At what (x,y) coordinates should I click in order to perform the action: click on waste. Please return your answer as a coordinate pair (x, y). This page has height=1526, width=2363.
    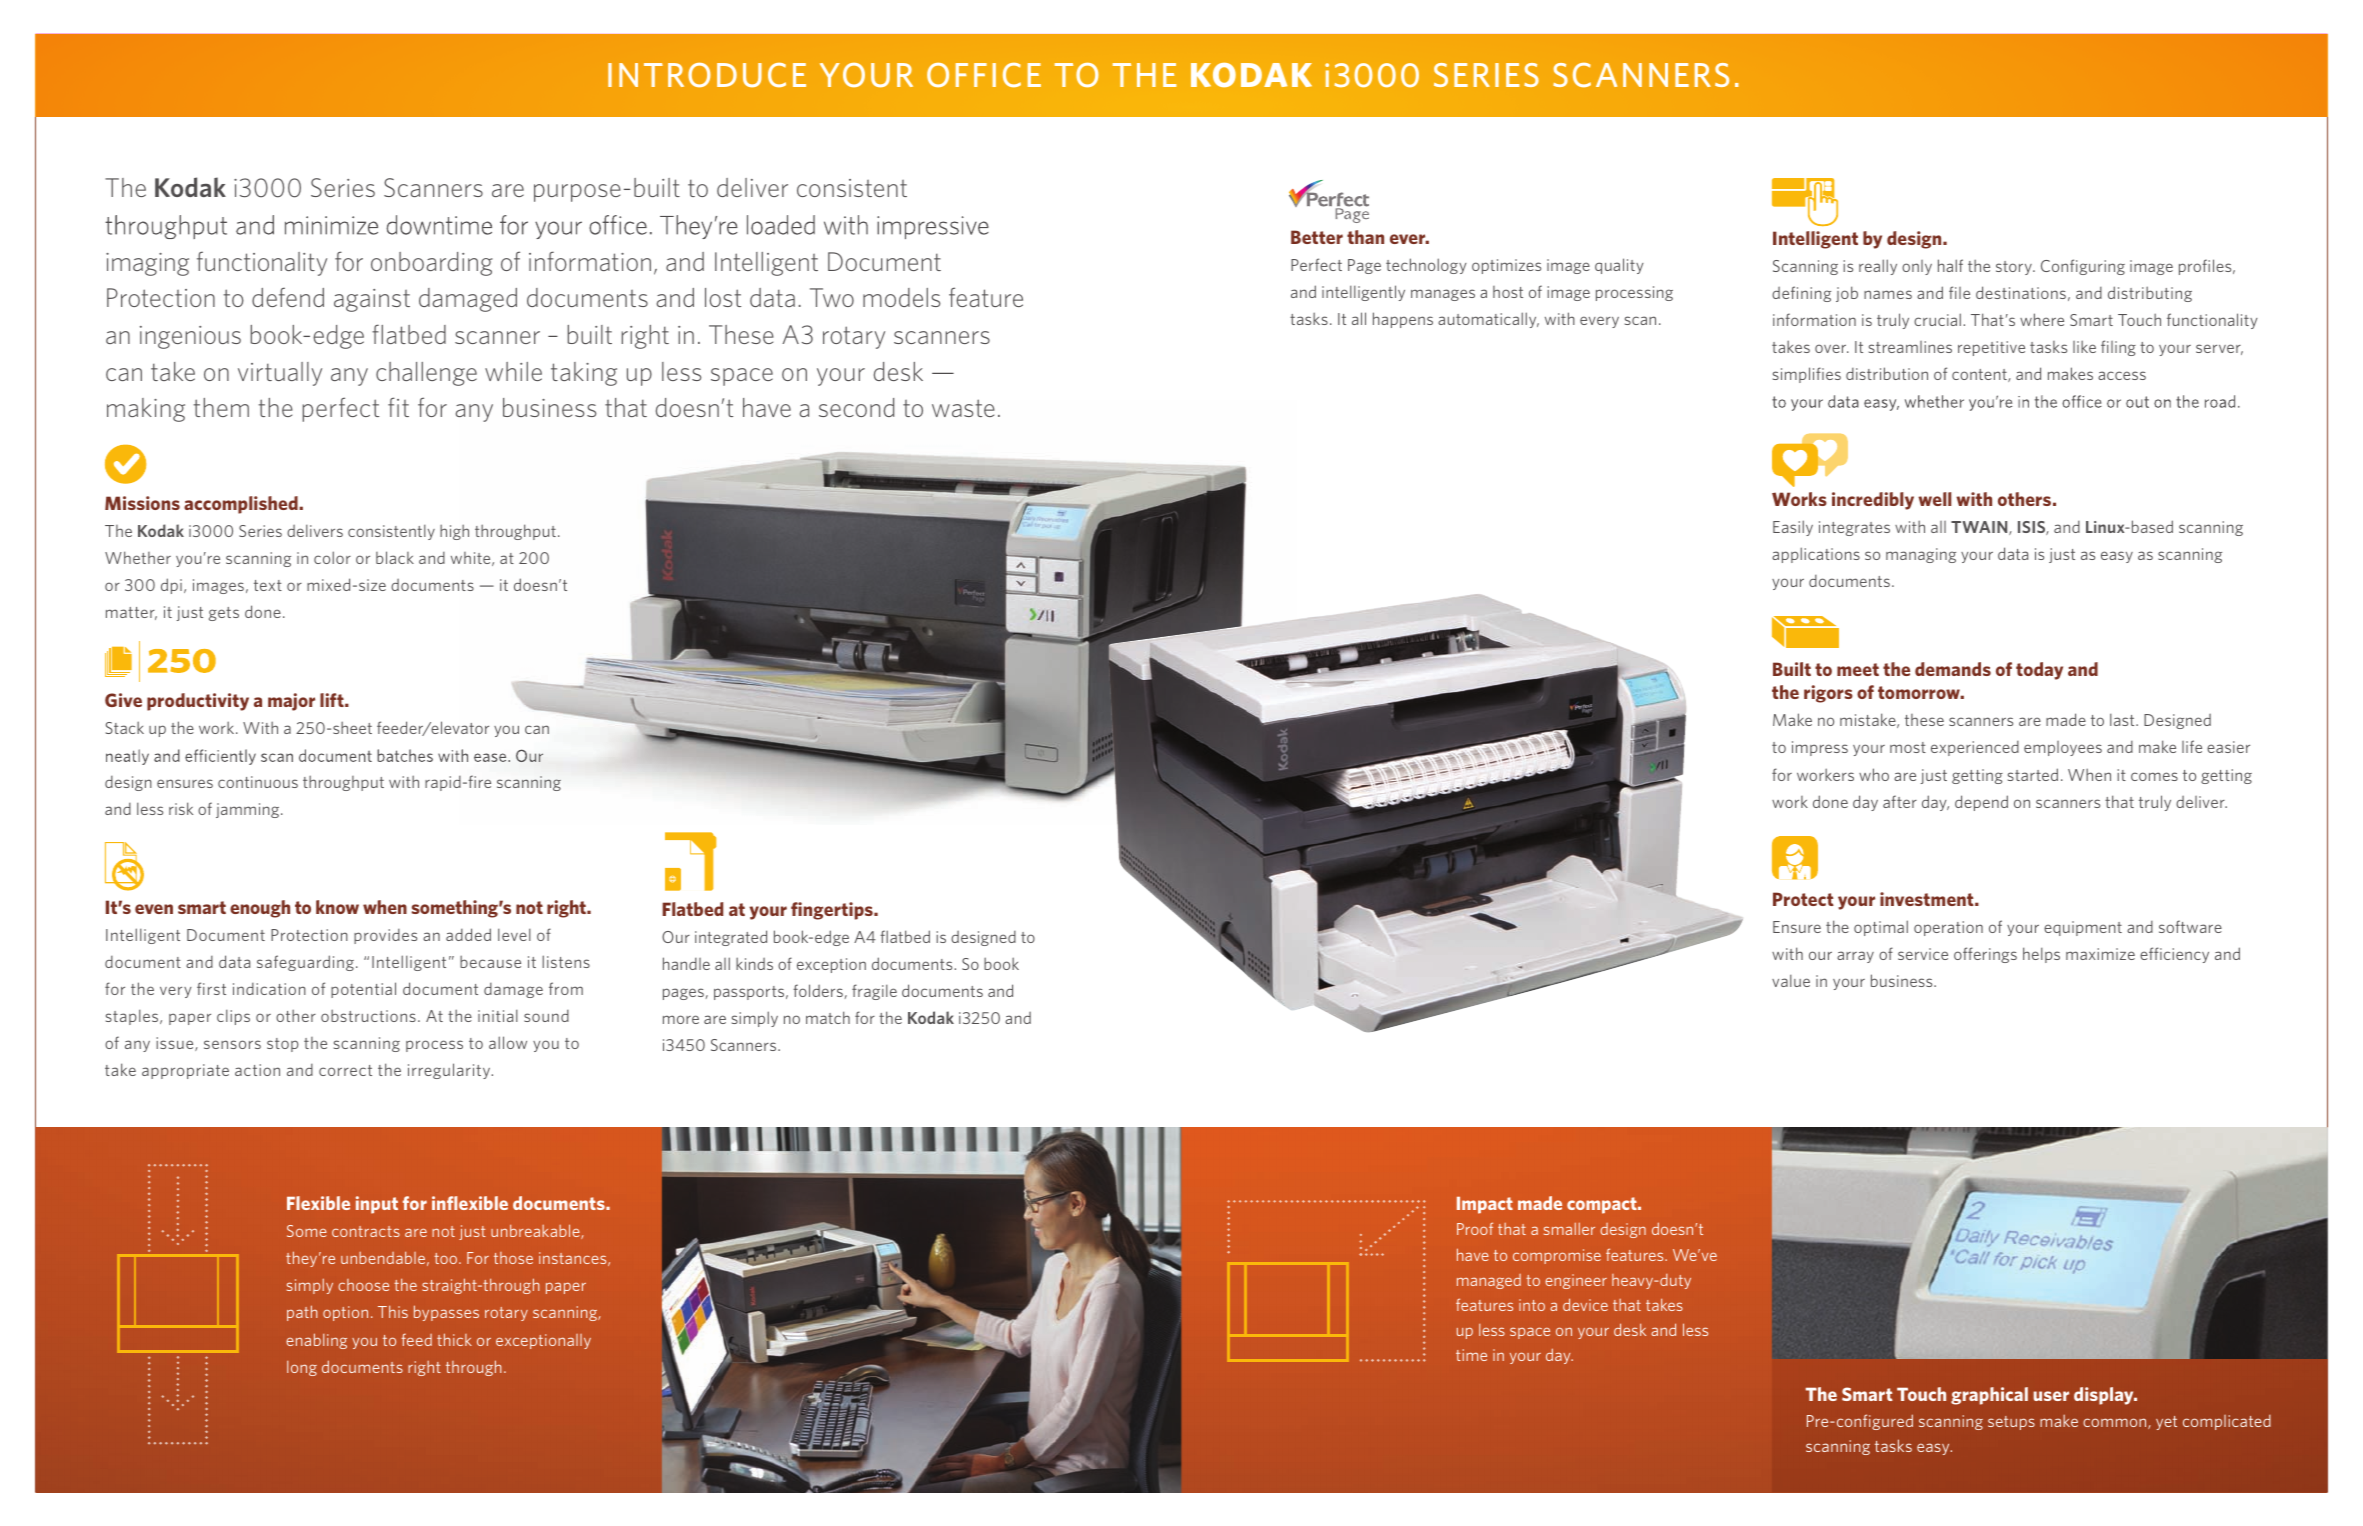
    Looking at the image, I should click on (963, 408).
